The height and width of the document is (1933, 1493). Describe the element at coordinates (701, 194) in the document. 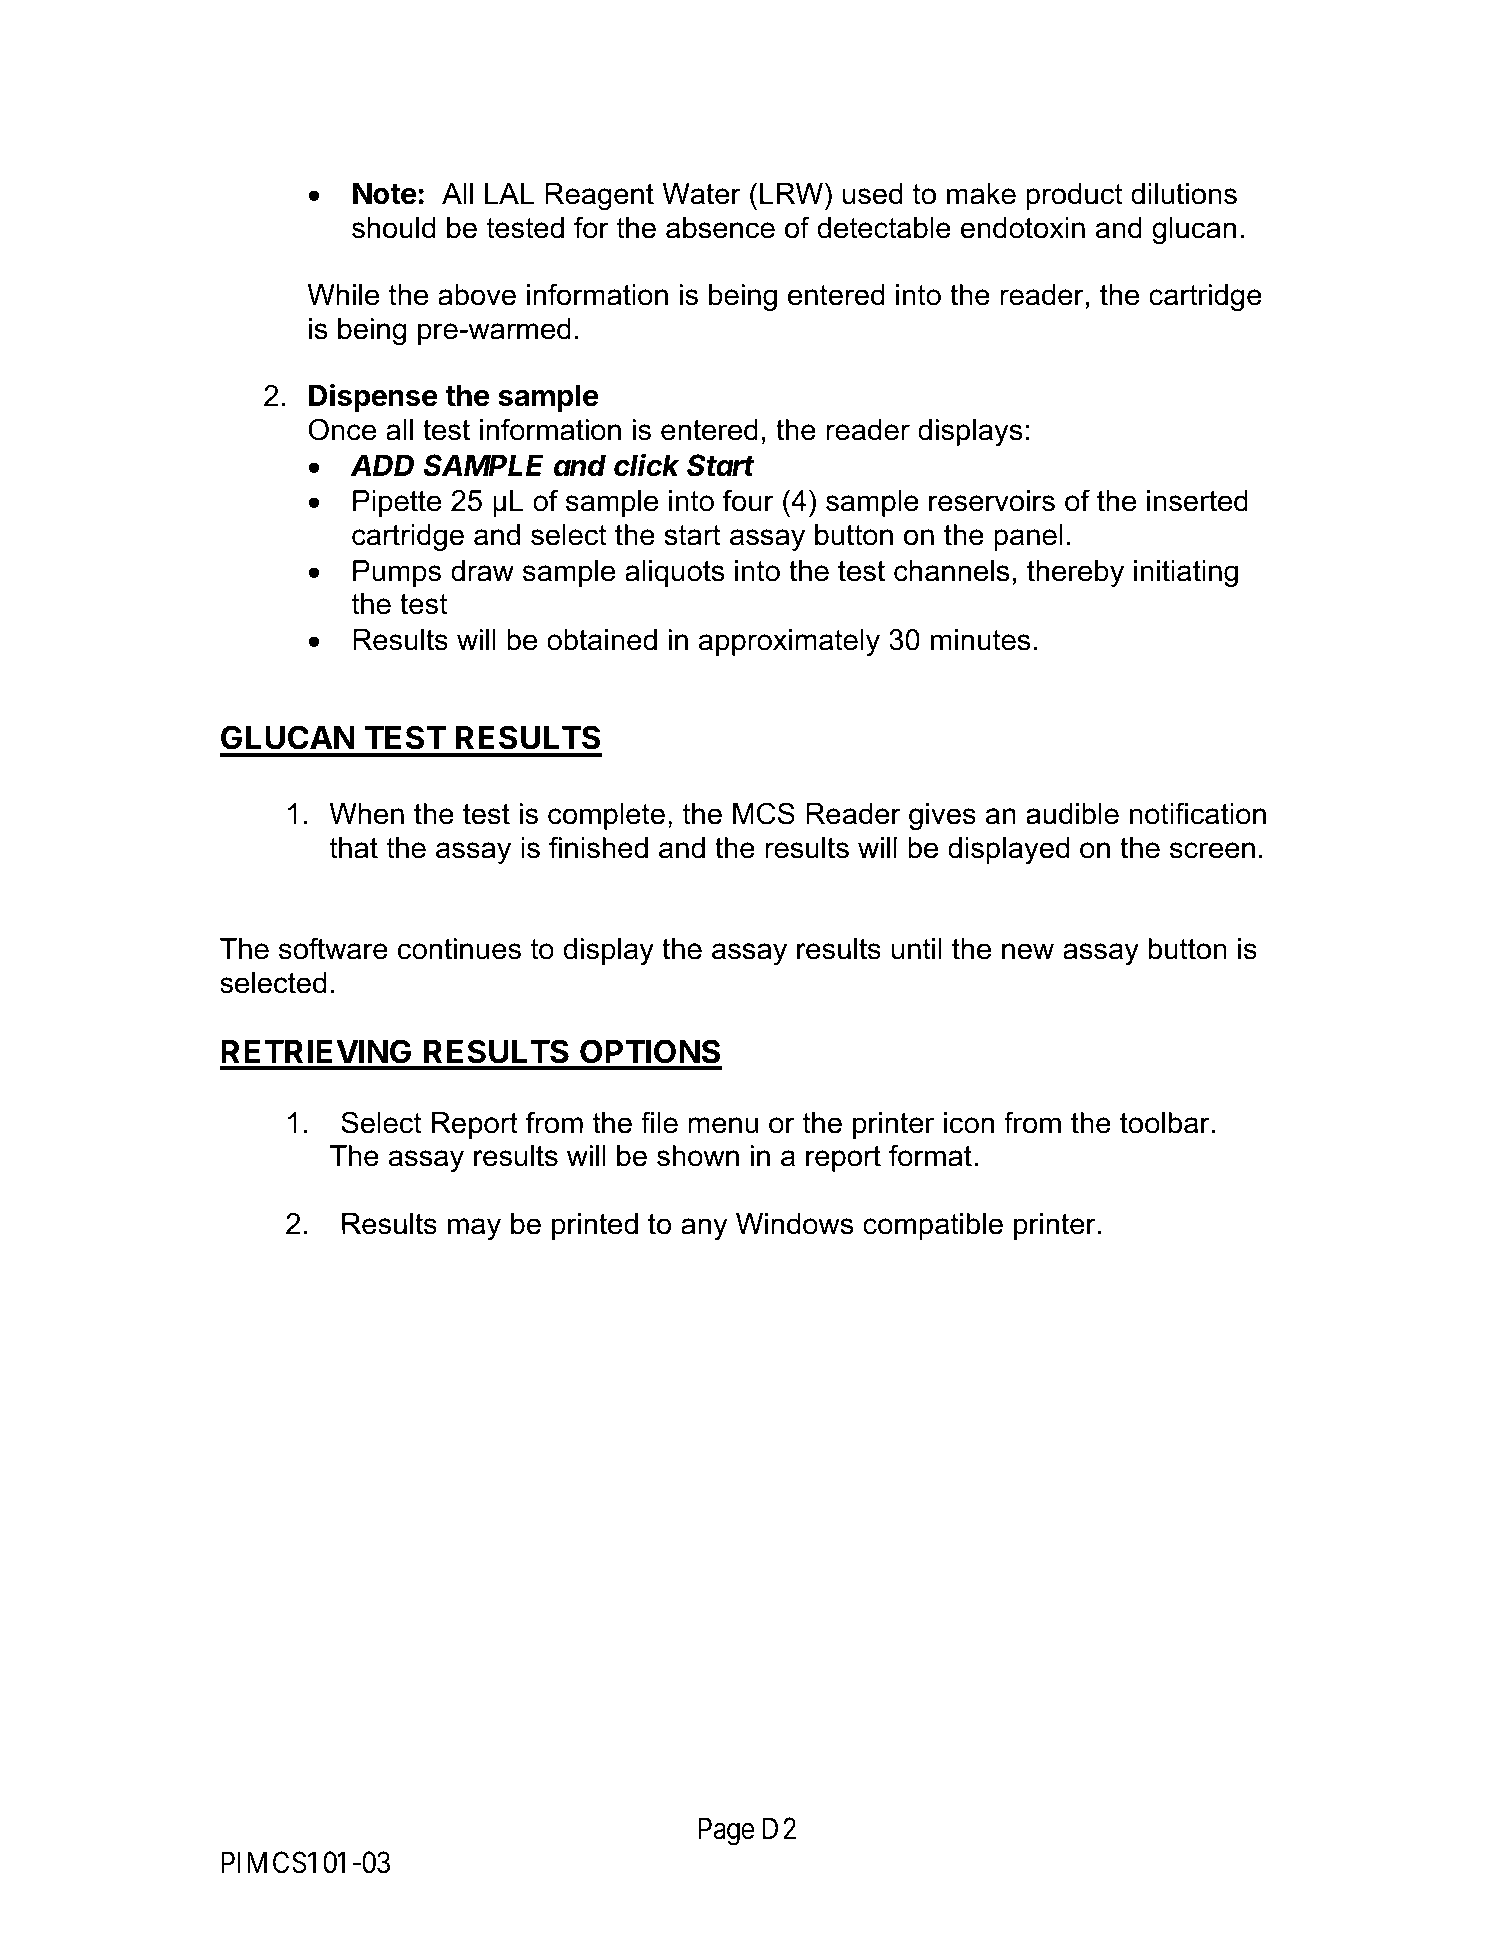

I see `Water` at that location.
